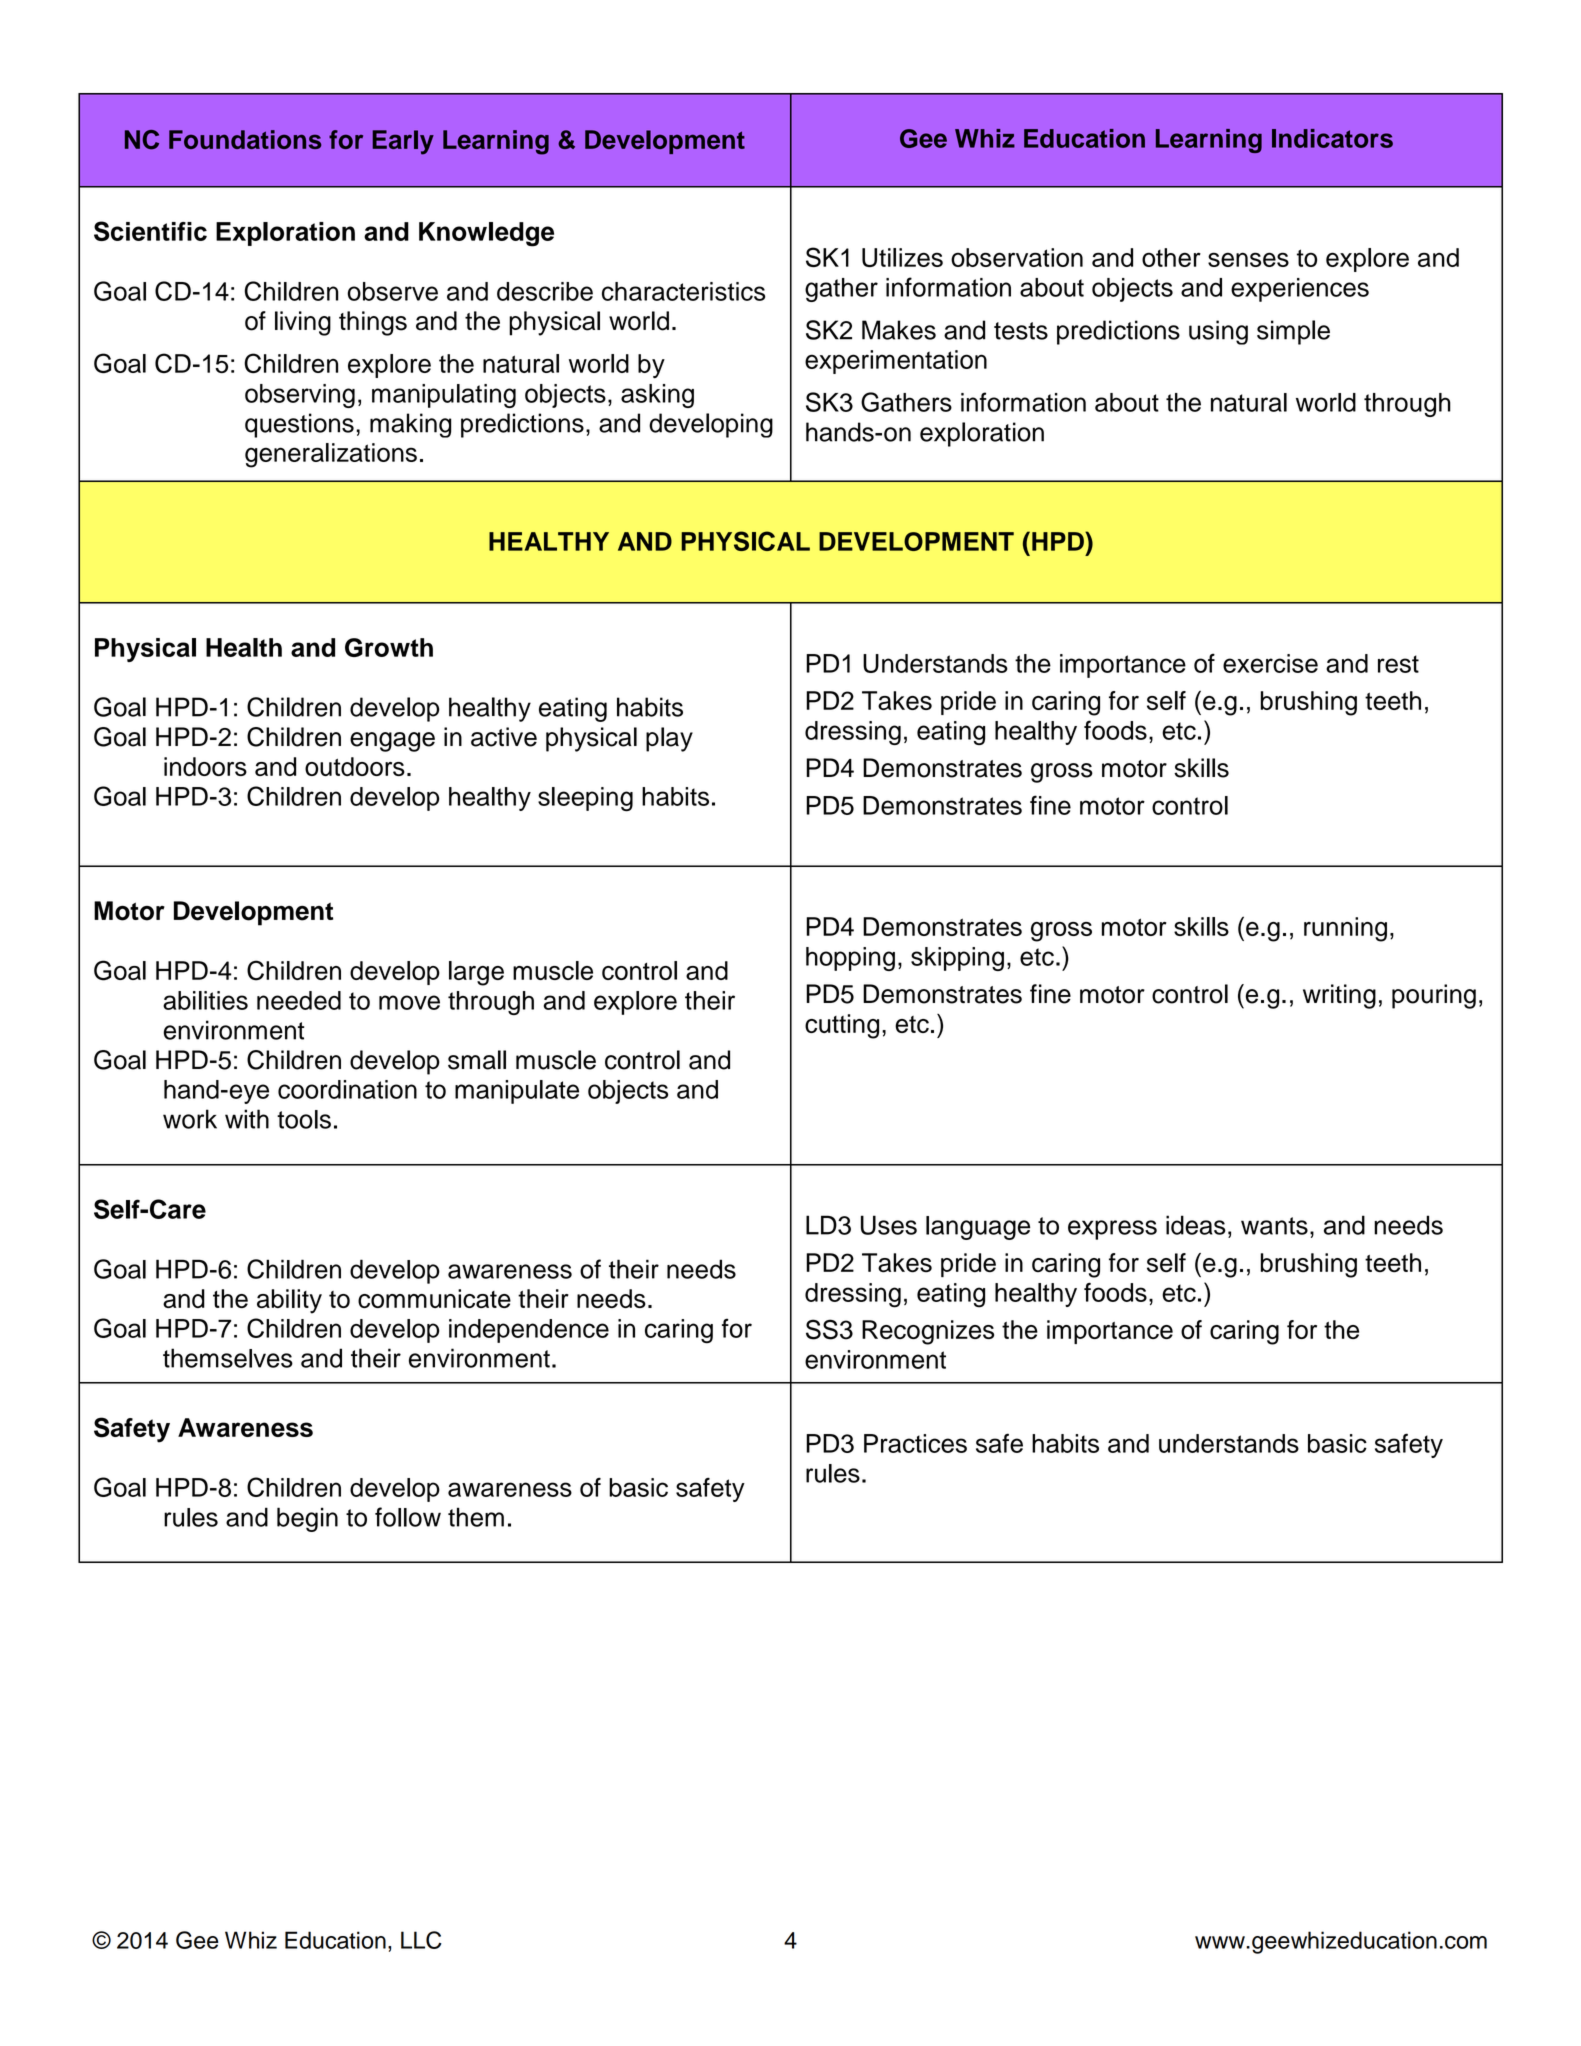 The image size is (1581, 2046). Describe the element at coordinates (669, 739) in the page. I see `play` at that location.
